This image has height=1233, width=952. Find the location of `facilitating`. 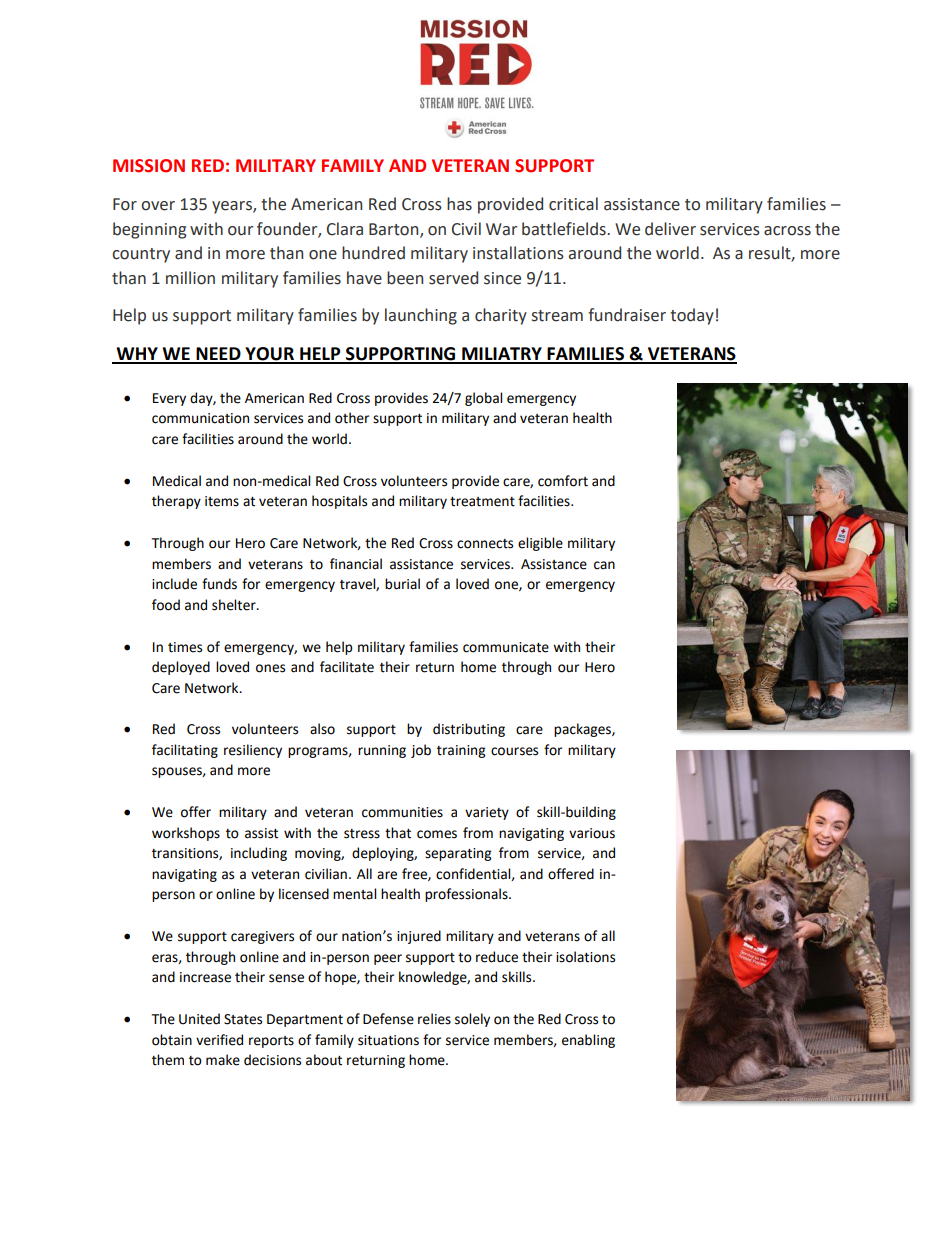

facilitating is located at coordinates (185, 751).
